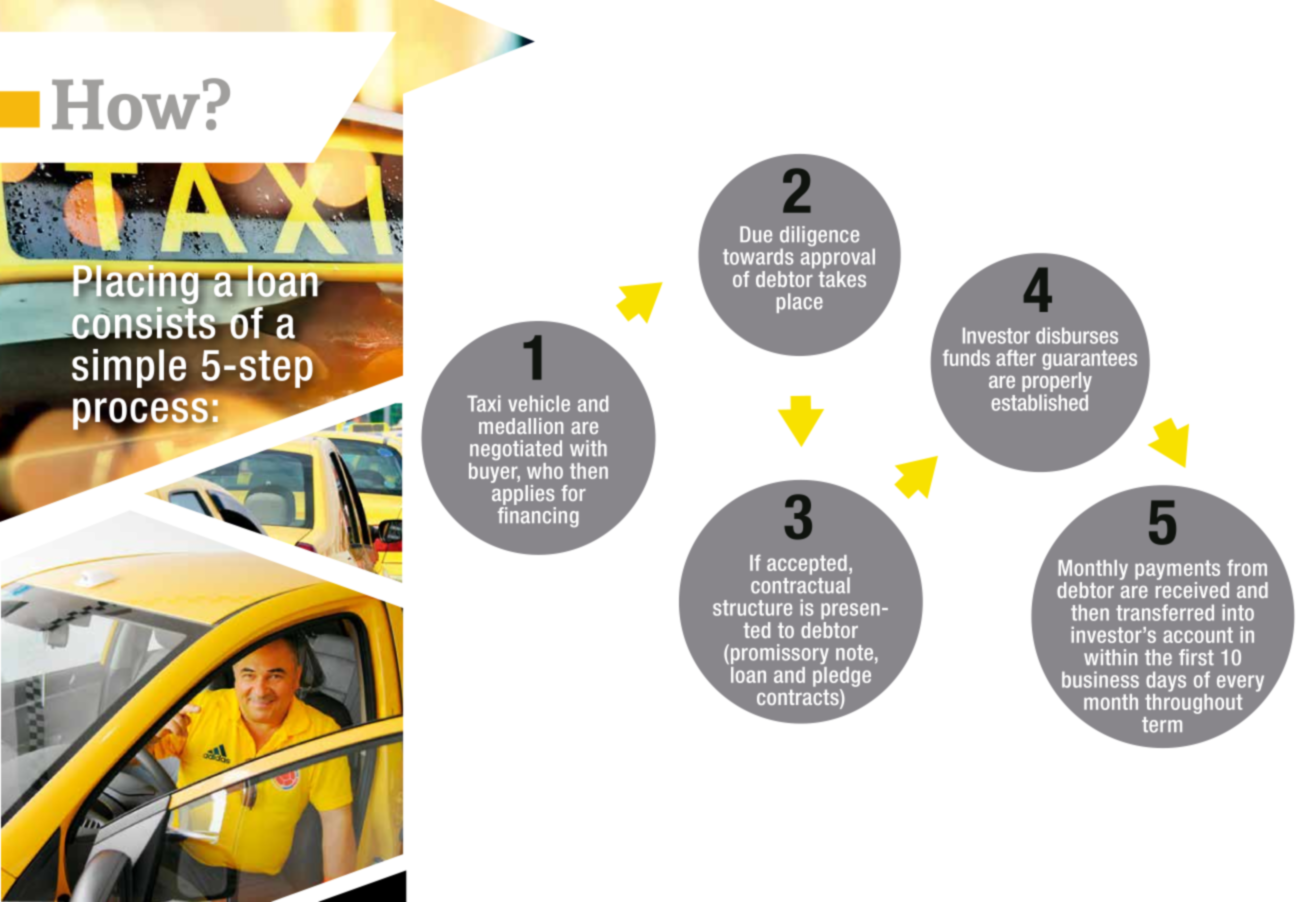  What do you see at coordinates (1039, 402) in the screenshot?
I see `established` at bounding box center [1039, 402].
